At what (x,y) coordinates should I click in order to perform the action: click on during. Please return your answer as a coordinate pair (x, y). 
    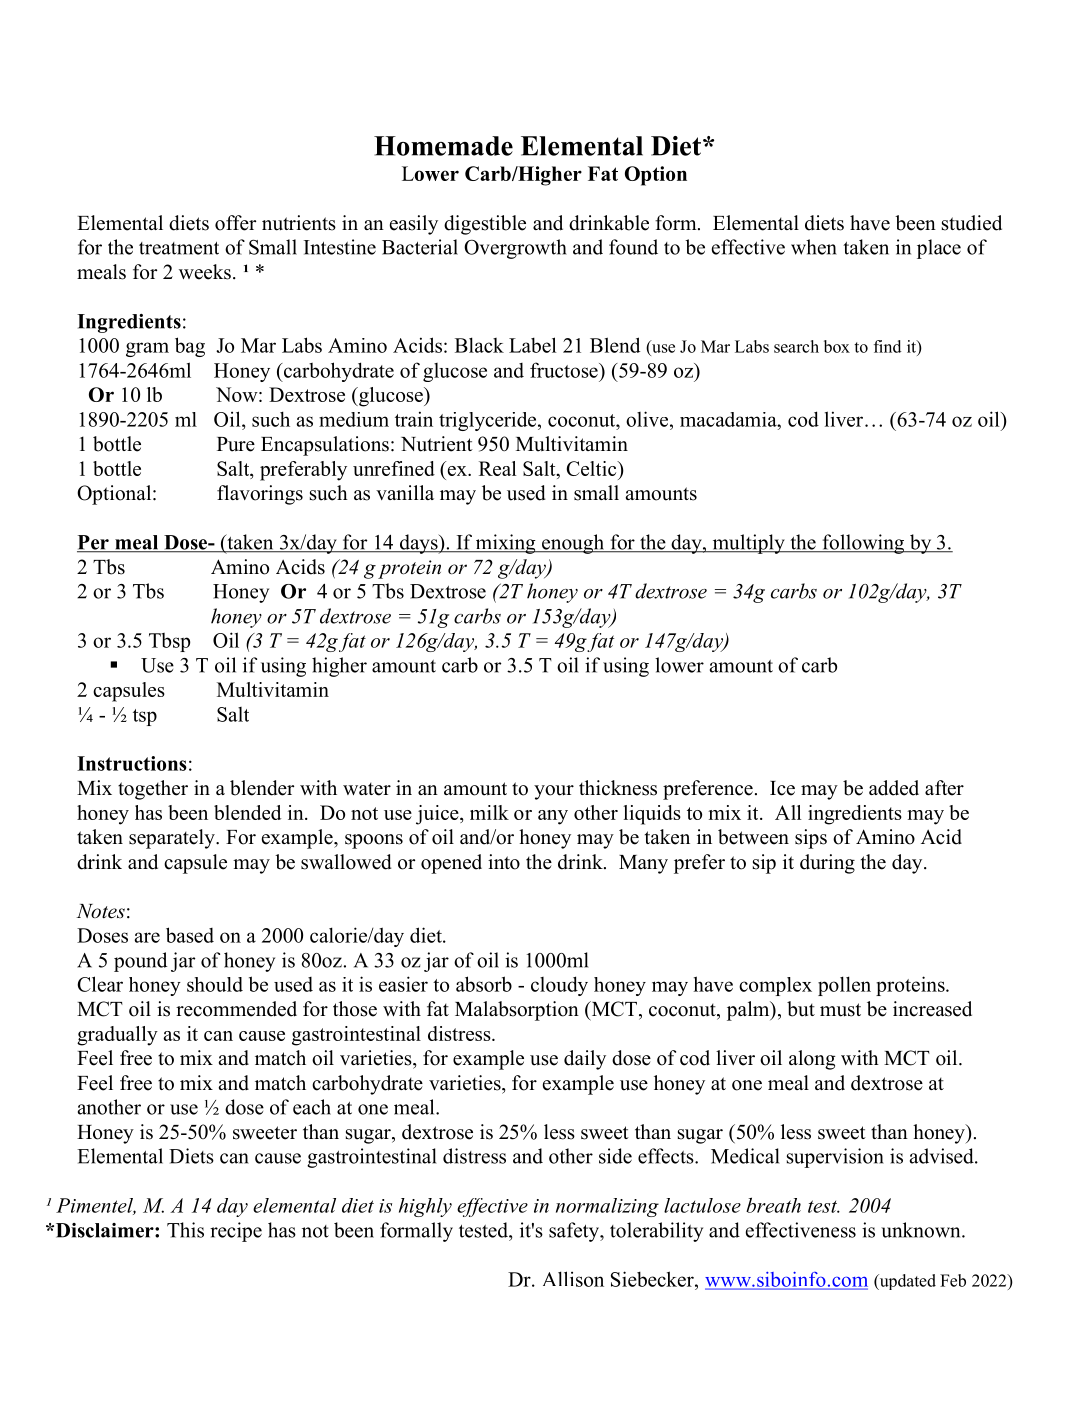
    Looking at the image, I should click on (827, 864).
